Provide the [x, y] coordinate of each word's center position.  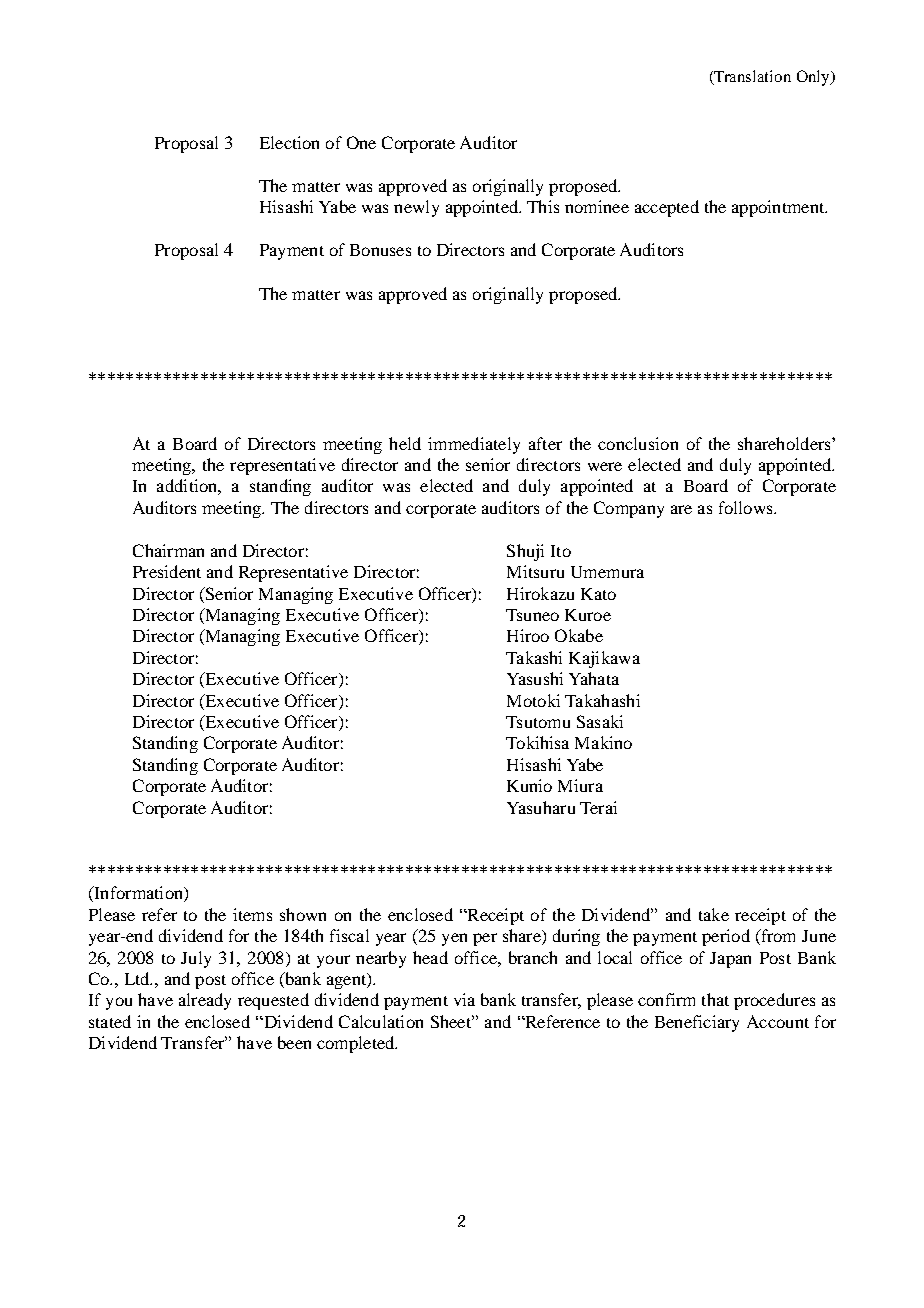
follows [747, 507]
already [205, 1001]
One [361, 142]
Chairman [168, 550]
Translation [752, 76]
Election [289, 142]
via [464, 999]
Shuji [525, 552]
